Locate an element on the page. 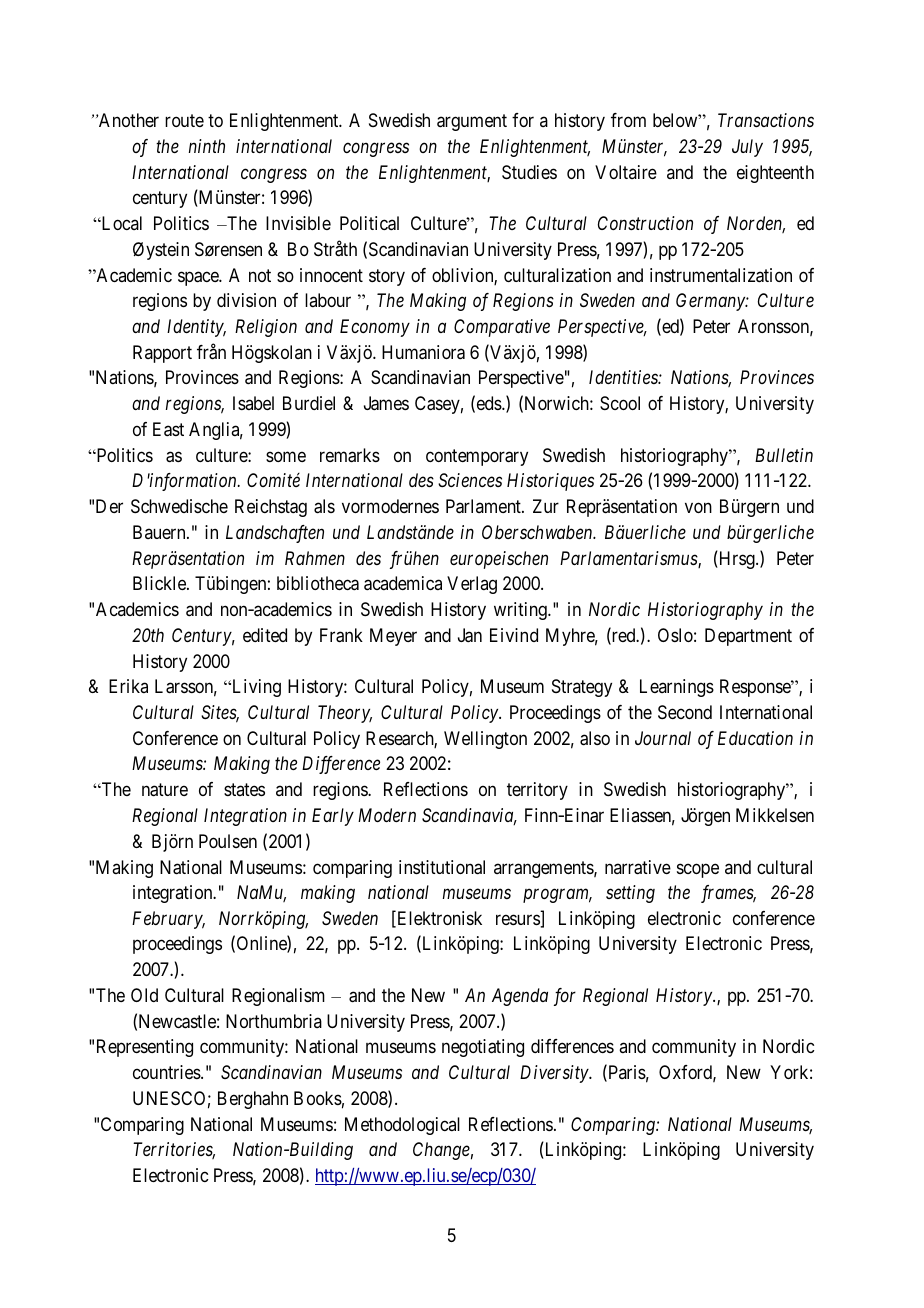  Department is located at coordinates (748, 637).
